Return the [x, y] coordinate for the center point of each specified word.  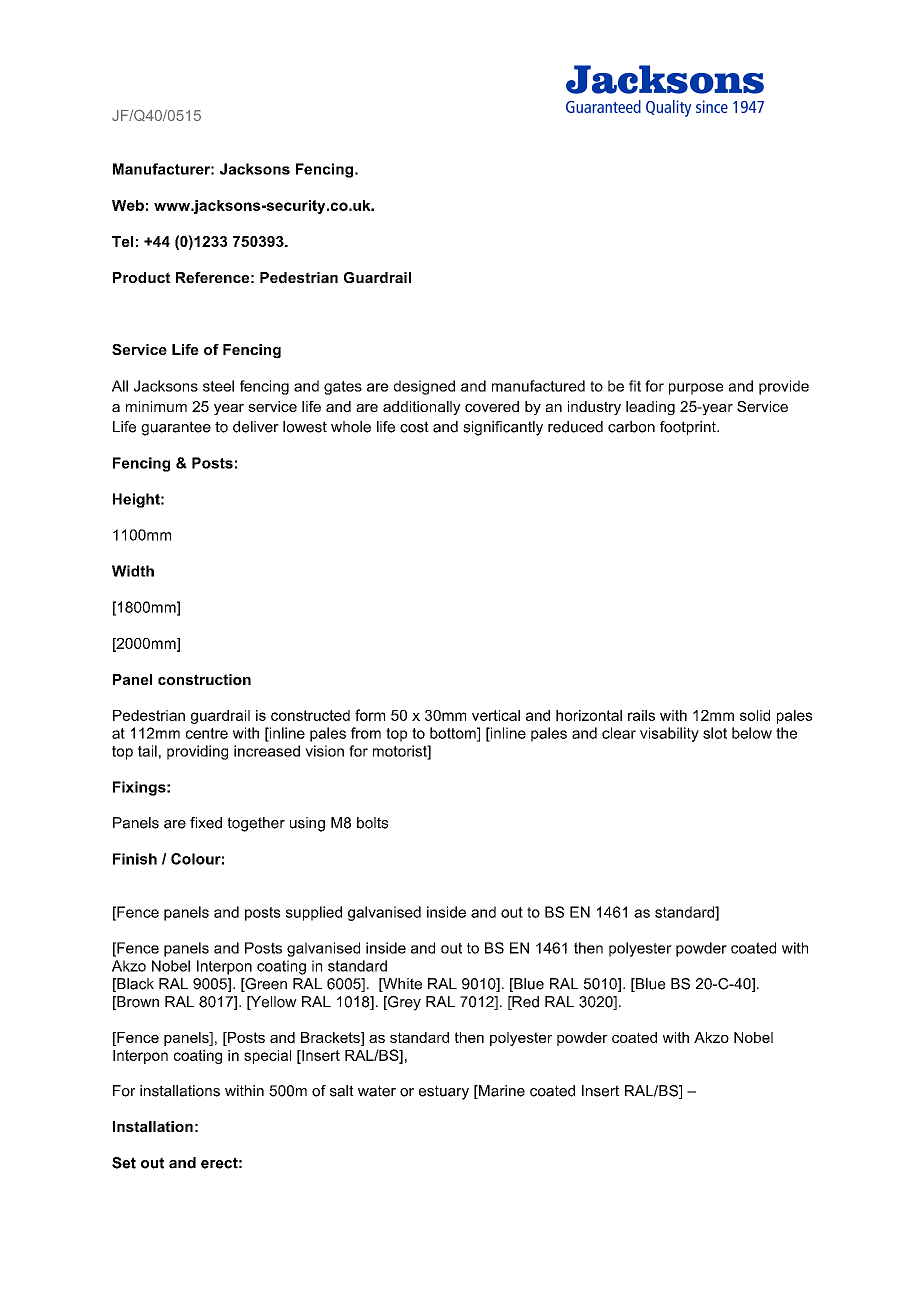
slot [715, 733]
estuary [444, 1092]
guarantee [176, 428]
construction [204, 679]
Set [124, 1163]
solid [755, 715]
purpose [696, 389]
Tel [122, 241]
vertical [496, 715]
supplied [314, 913]
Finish [135, 859]
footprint [689, 428]
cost [414, 427]
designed [424, 387]
